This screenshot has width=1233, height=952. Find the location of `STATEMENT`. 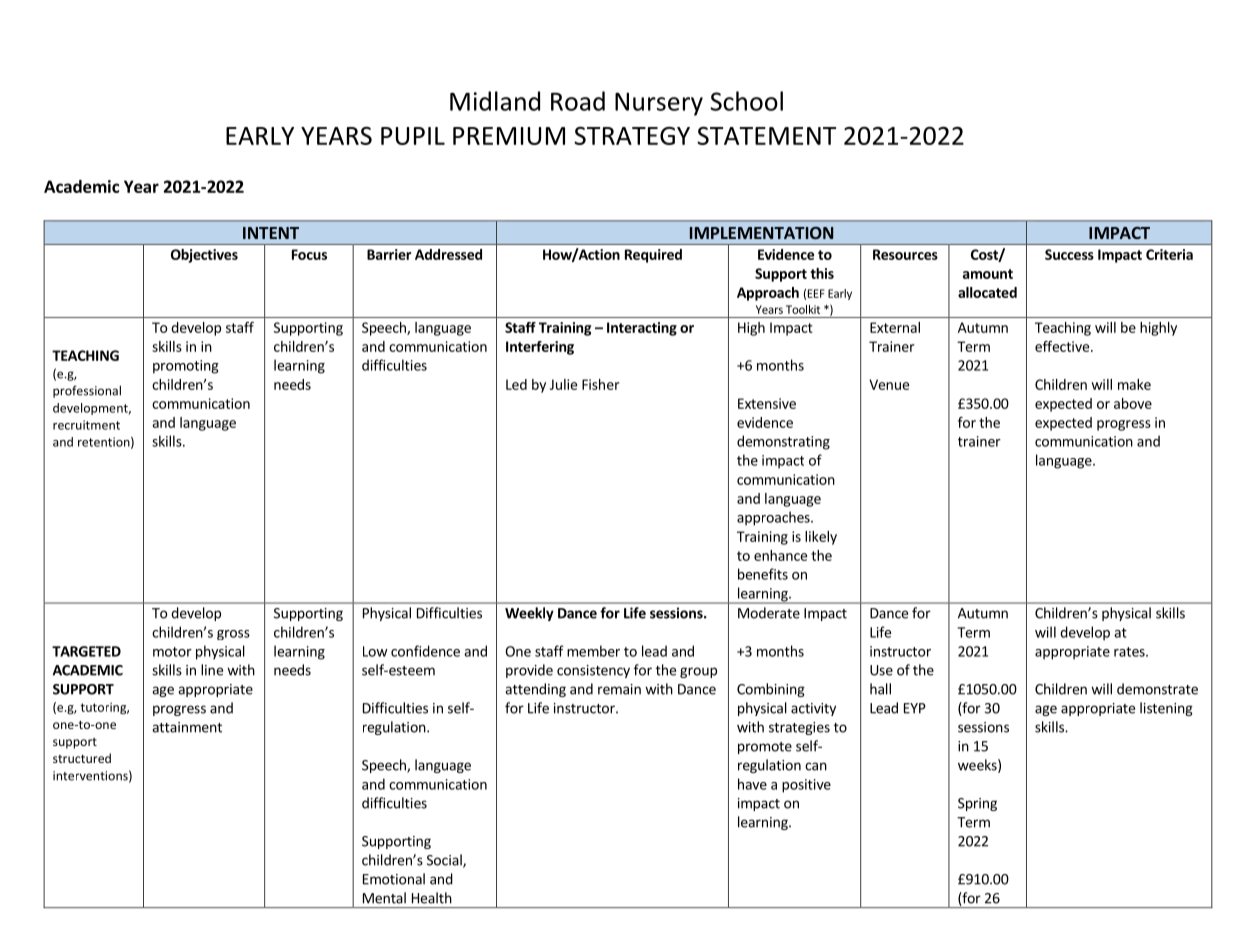

STATEMENT is located at coordinates (766, 136).
